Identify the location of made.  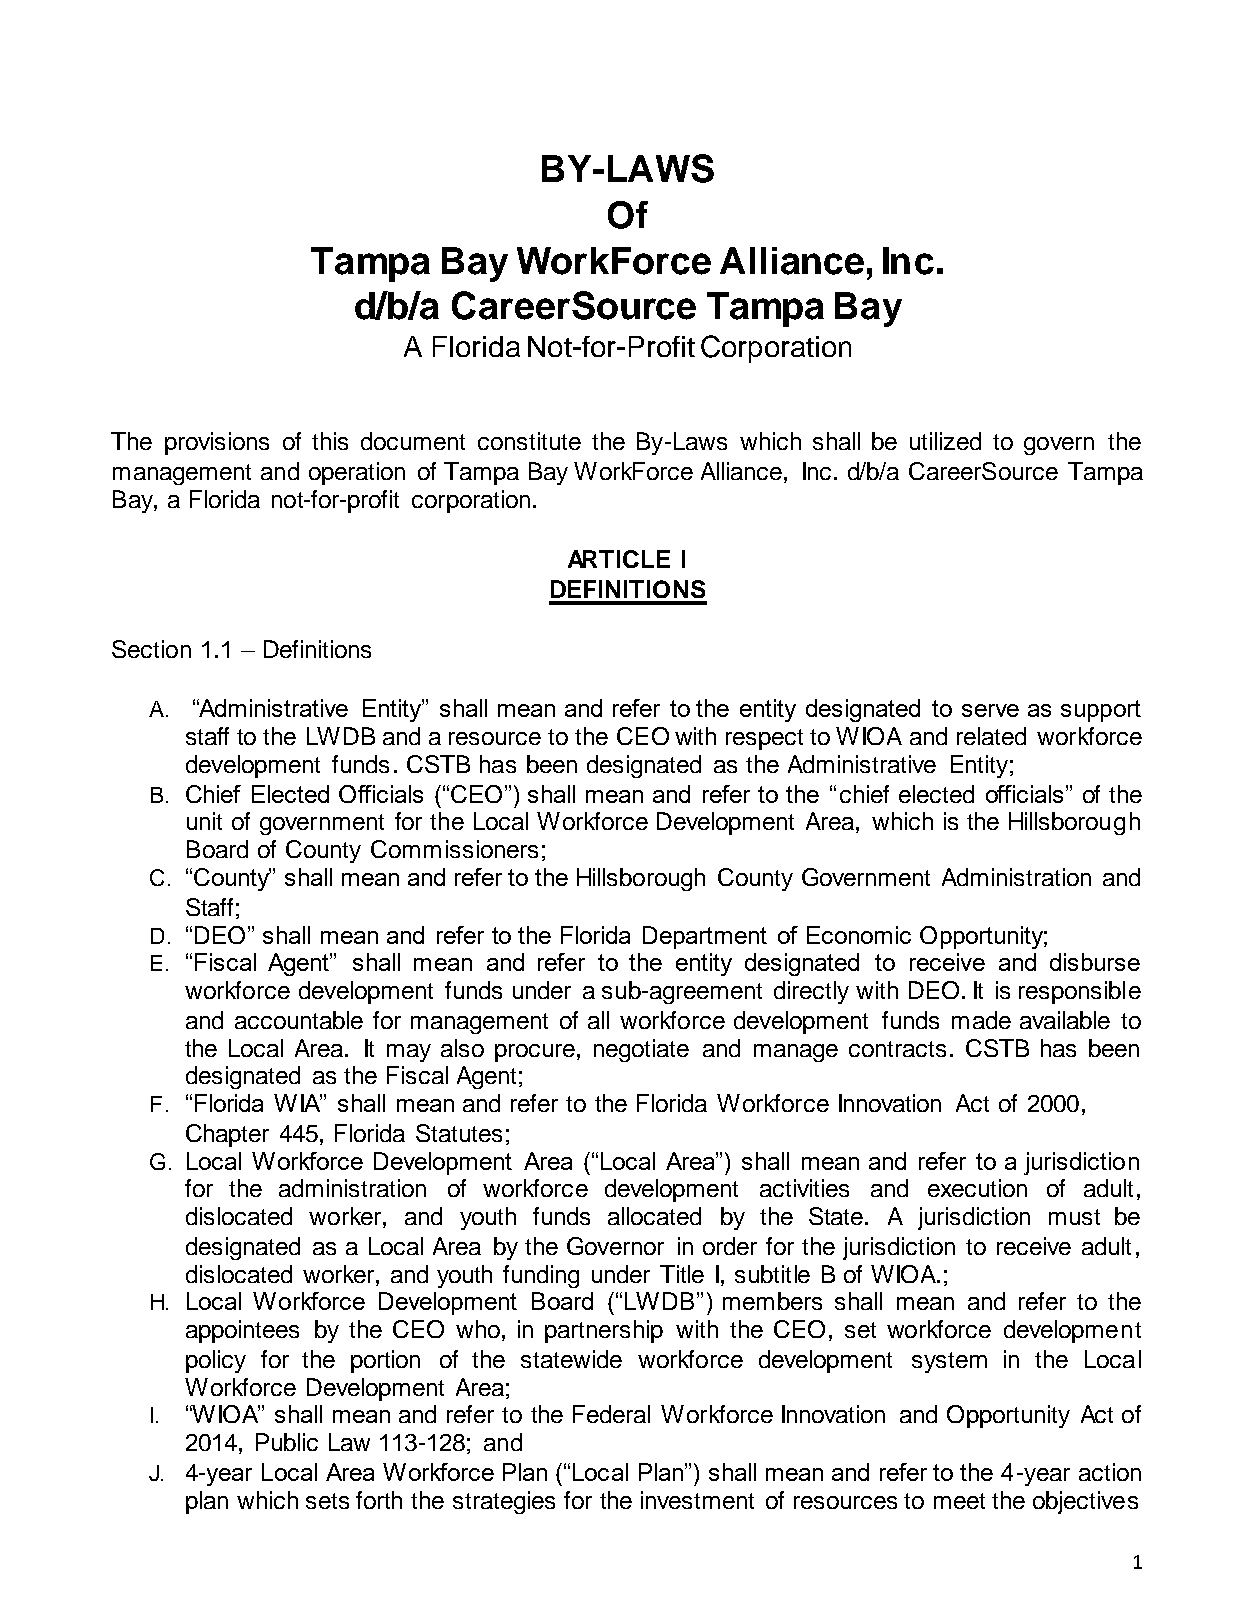
(981, 1020).
